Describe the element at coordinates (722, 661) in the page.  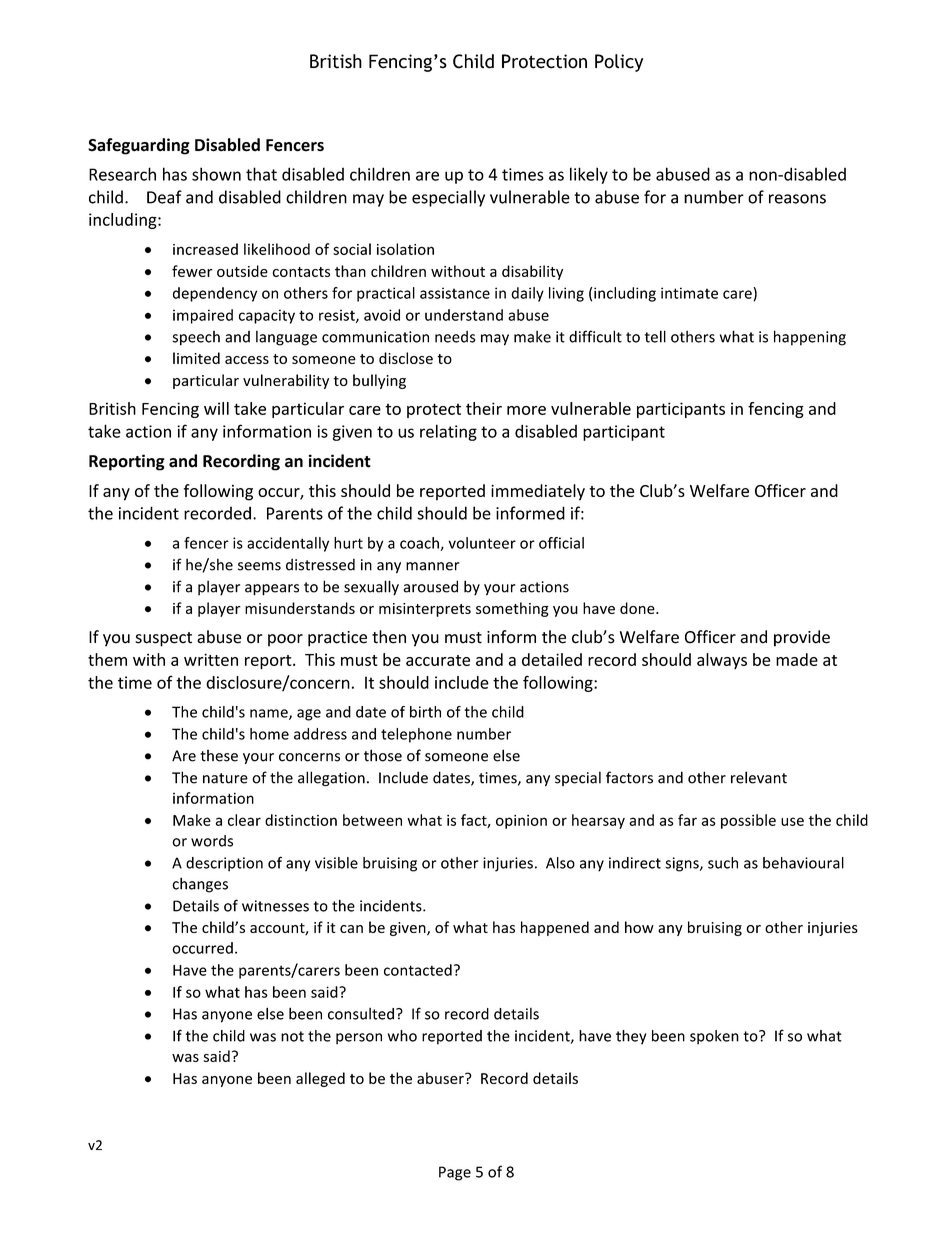
I see `always` at that location.
